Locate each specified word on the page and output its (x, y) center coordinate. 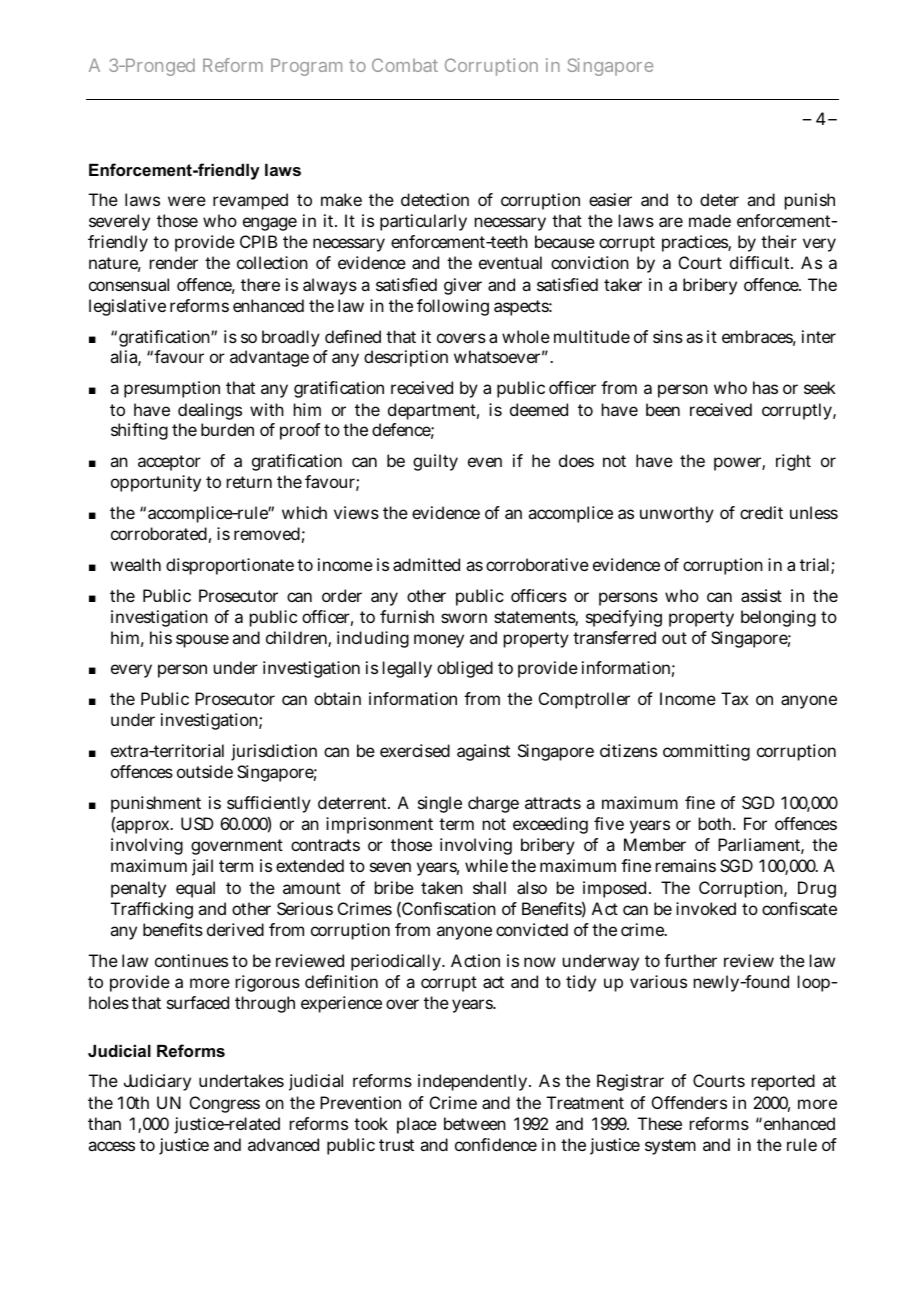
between (475, 1123)
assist (761, 595)
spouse (202, 641)
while (486, 865)
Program (306, 67)
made (710, 220)
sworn (464, 618)
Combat (405, 65)
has (765, 387)
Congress (225, 1104)
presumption (172, 389)
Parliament (761, 846)
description (406, 358)
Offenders (689, 1102)
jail (202, 867)
